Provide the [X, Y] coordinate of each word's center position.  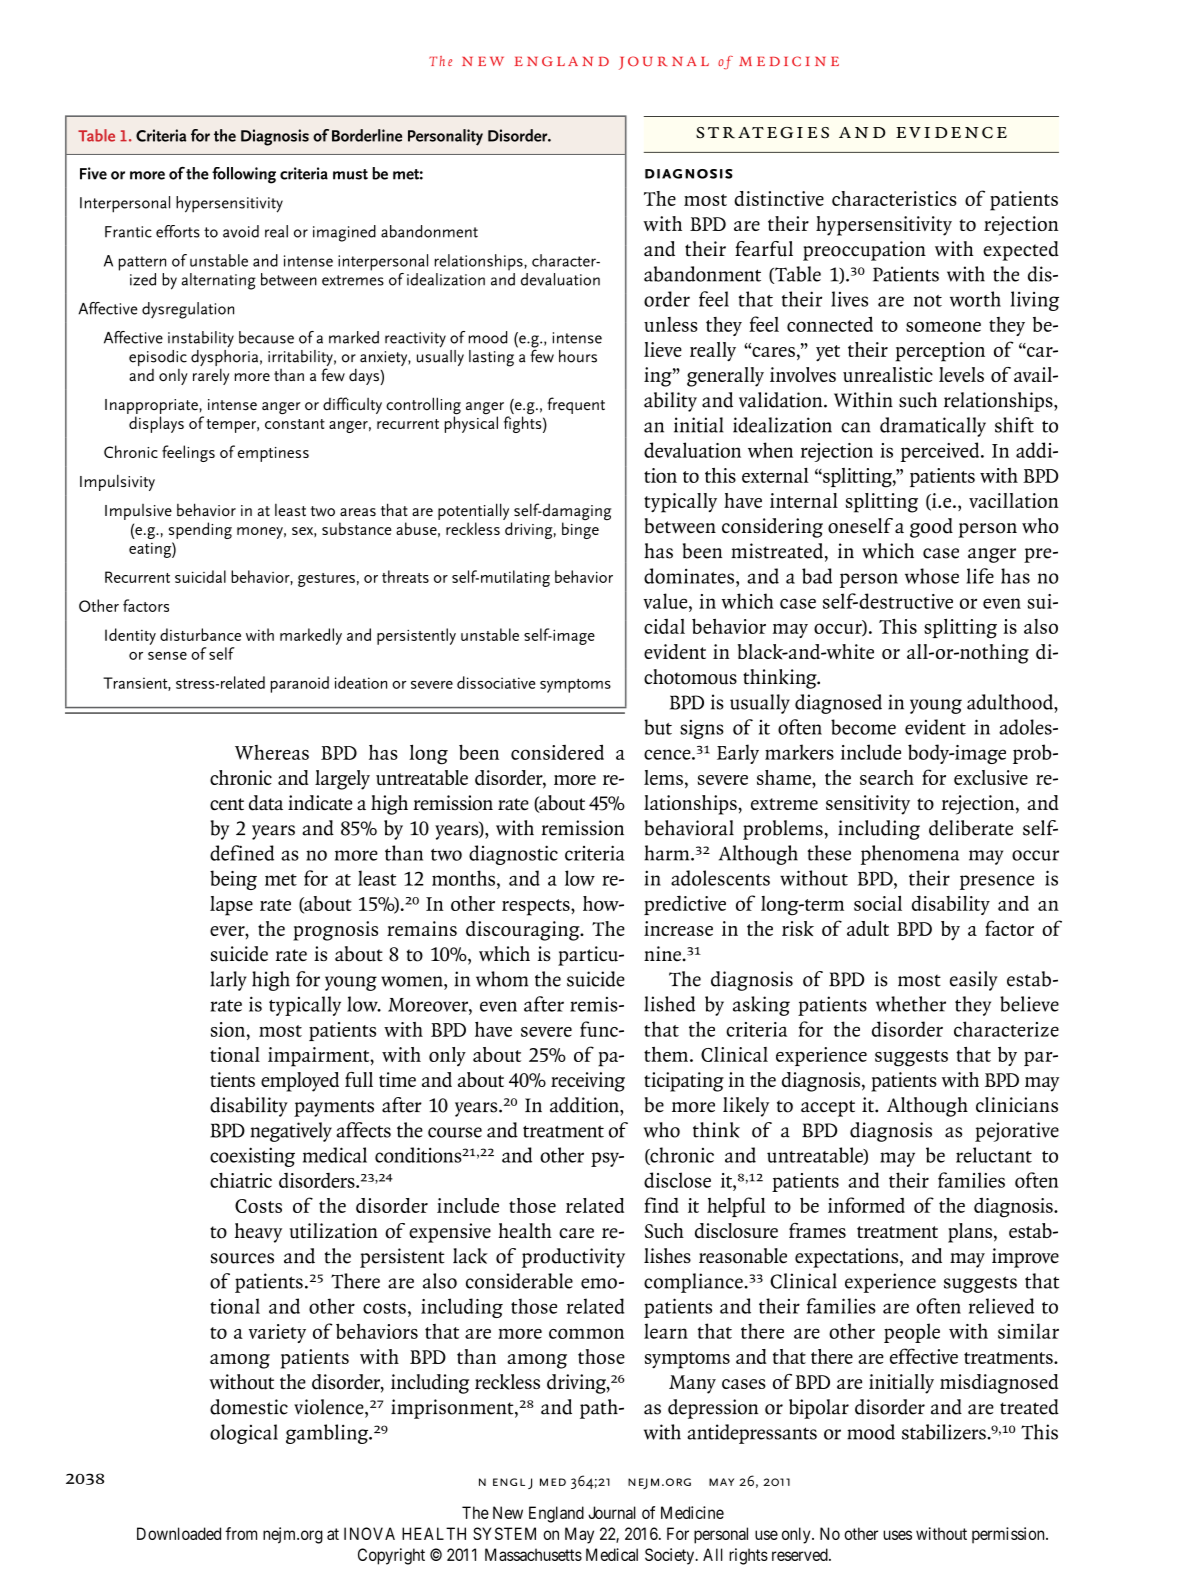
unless [671, 324]
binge [580, 530]
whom [502, 979]
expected [1021, 251]
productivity [573, 1258]
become [863, 727]
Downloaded [179, 1533]
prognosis [335, 931]
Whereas [272, 752]
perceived [941, 452]
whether [911, 1004]
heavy [258, 1233]
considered [557, 752]
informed [866, 1205]
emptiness [273, 454]
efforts [178, 231]
